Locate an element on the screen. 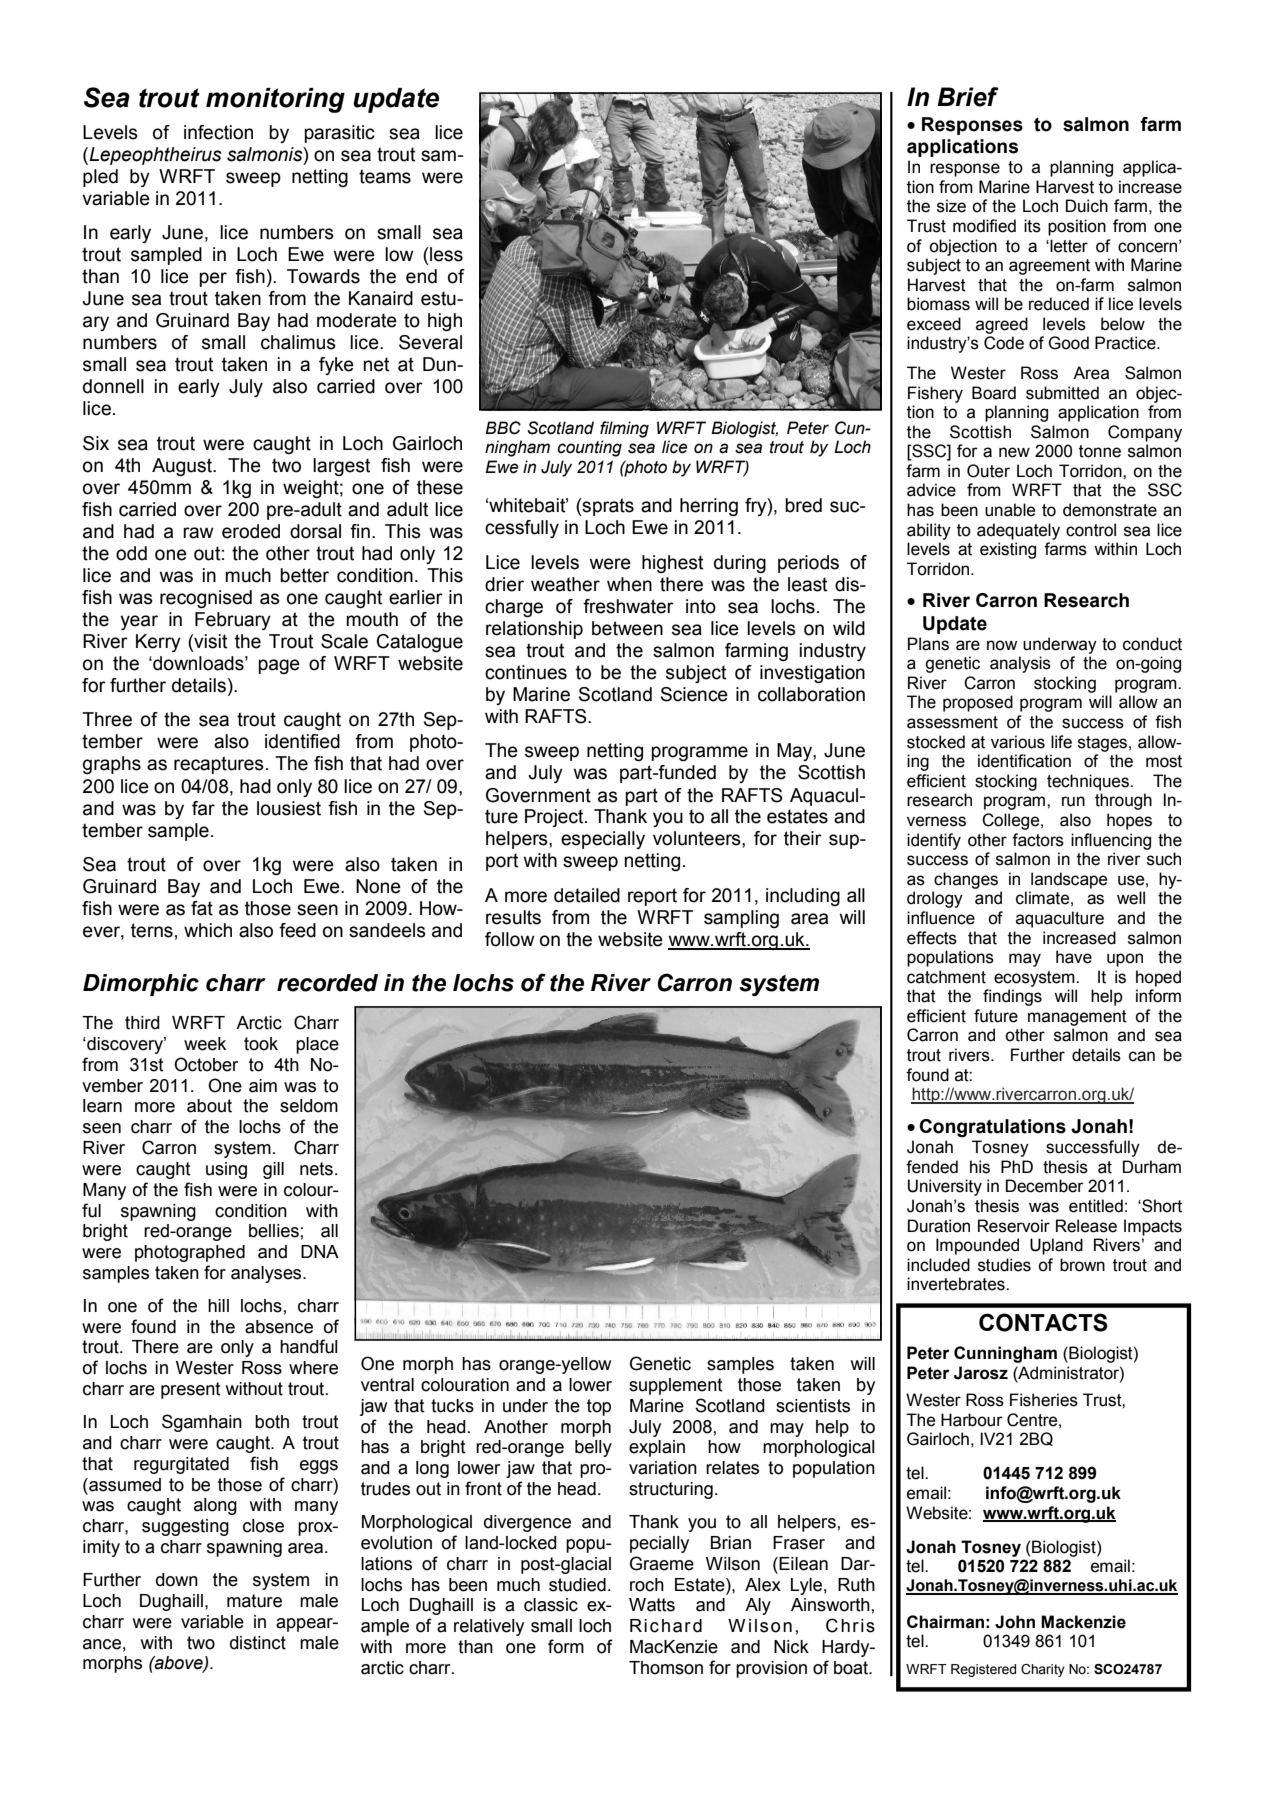  Brief is located at coordinates (968, 97).
